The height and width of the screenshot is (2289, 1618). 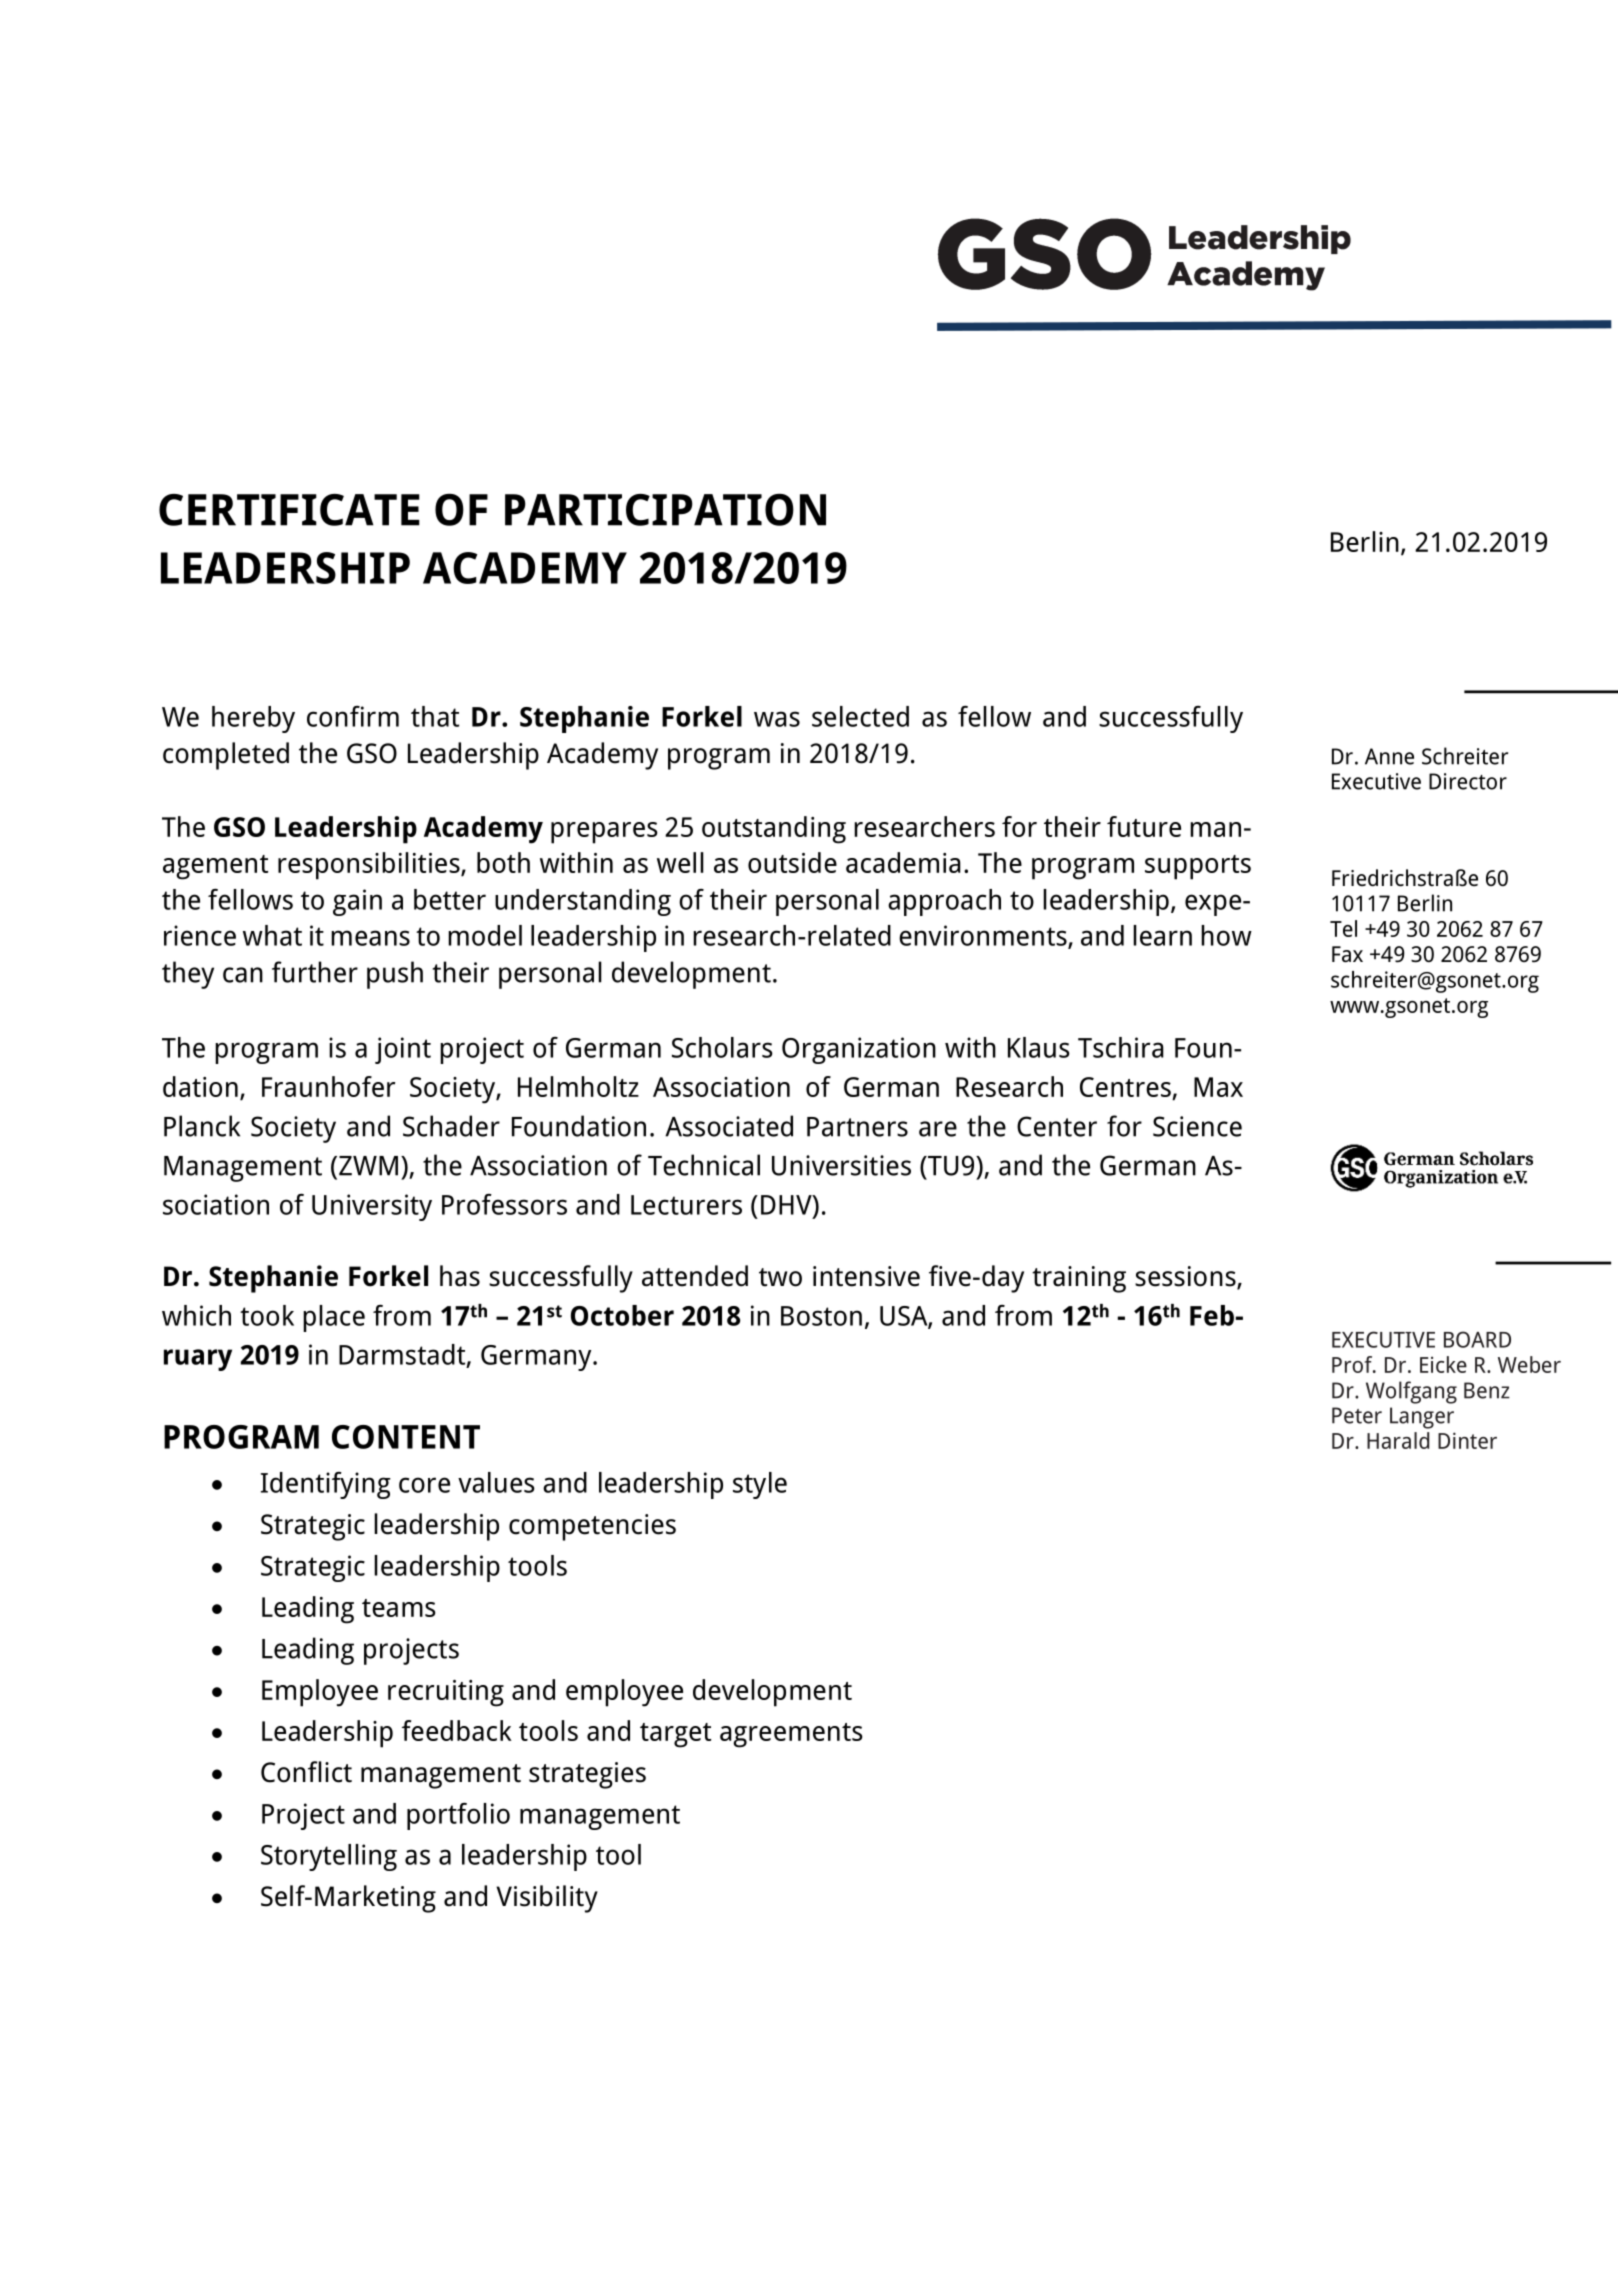 What do you see at coordinates (665, 509) in the screenshot?
I see `PARTICIPATION` at bounding box center [665, 509].
